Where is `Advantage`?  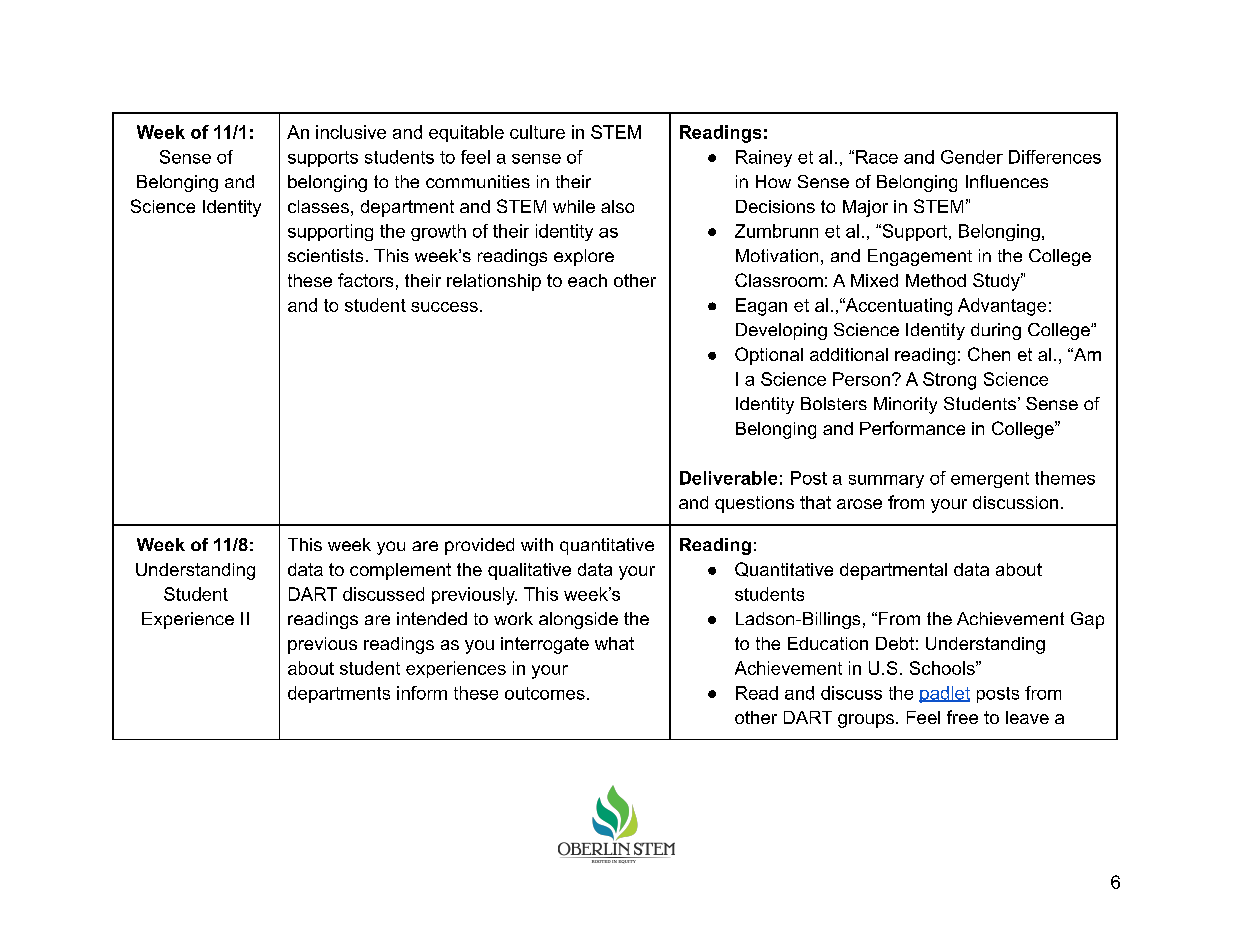 Advantage is located at coordinates (1002, 307).
